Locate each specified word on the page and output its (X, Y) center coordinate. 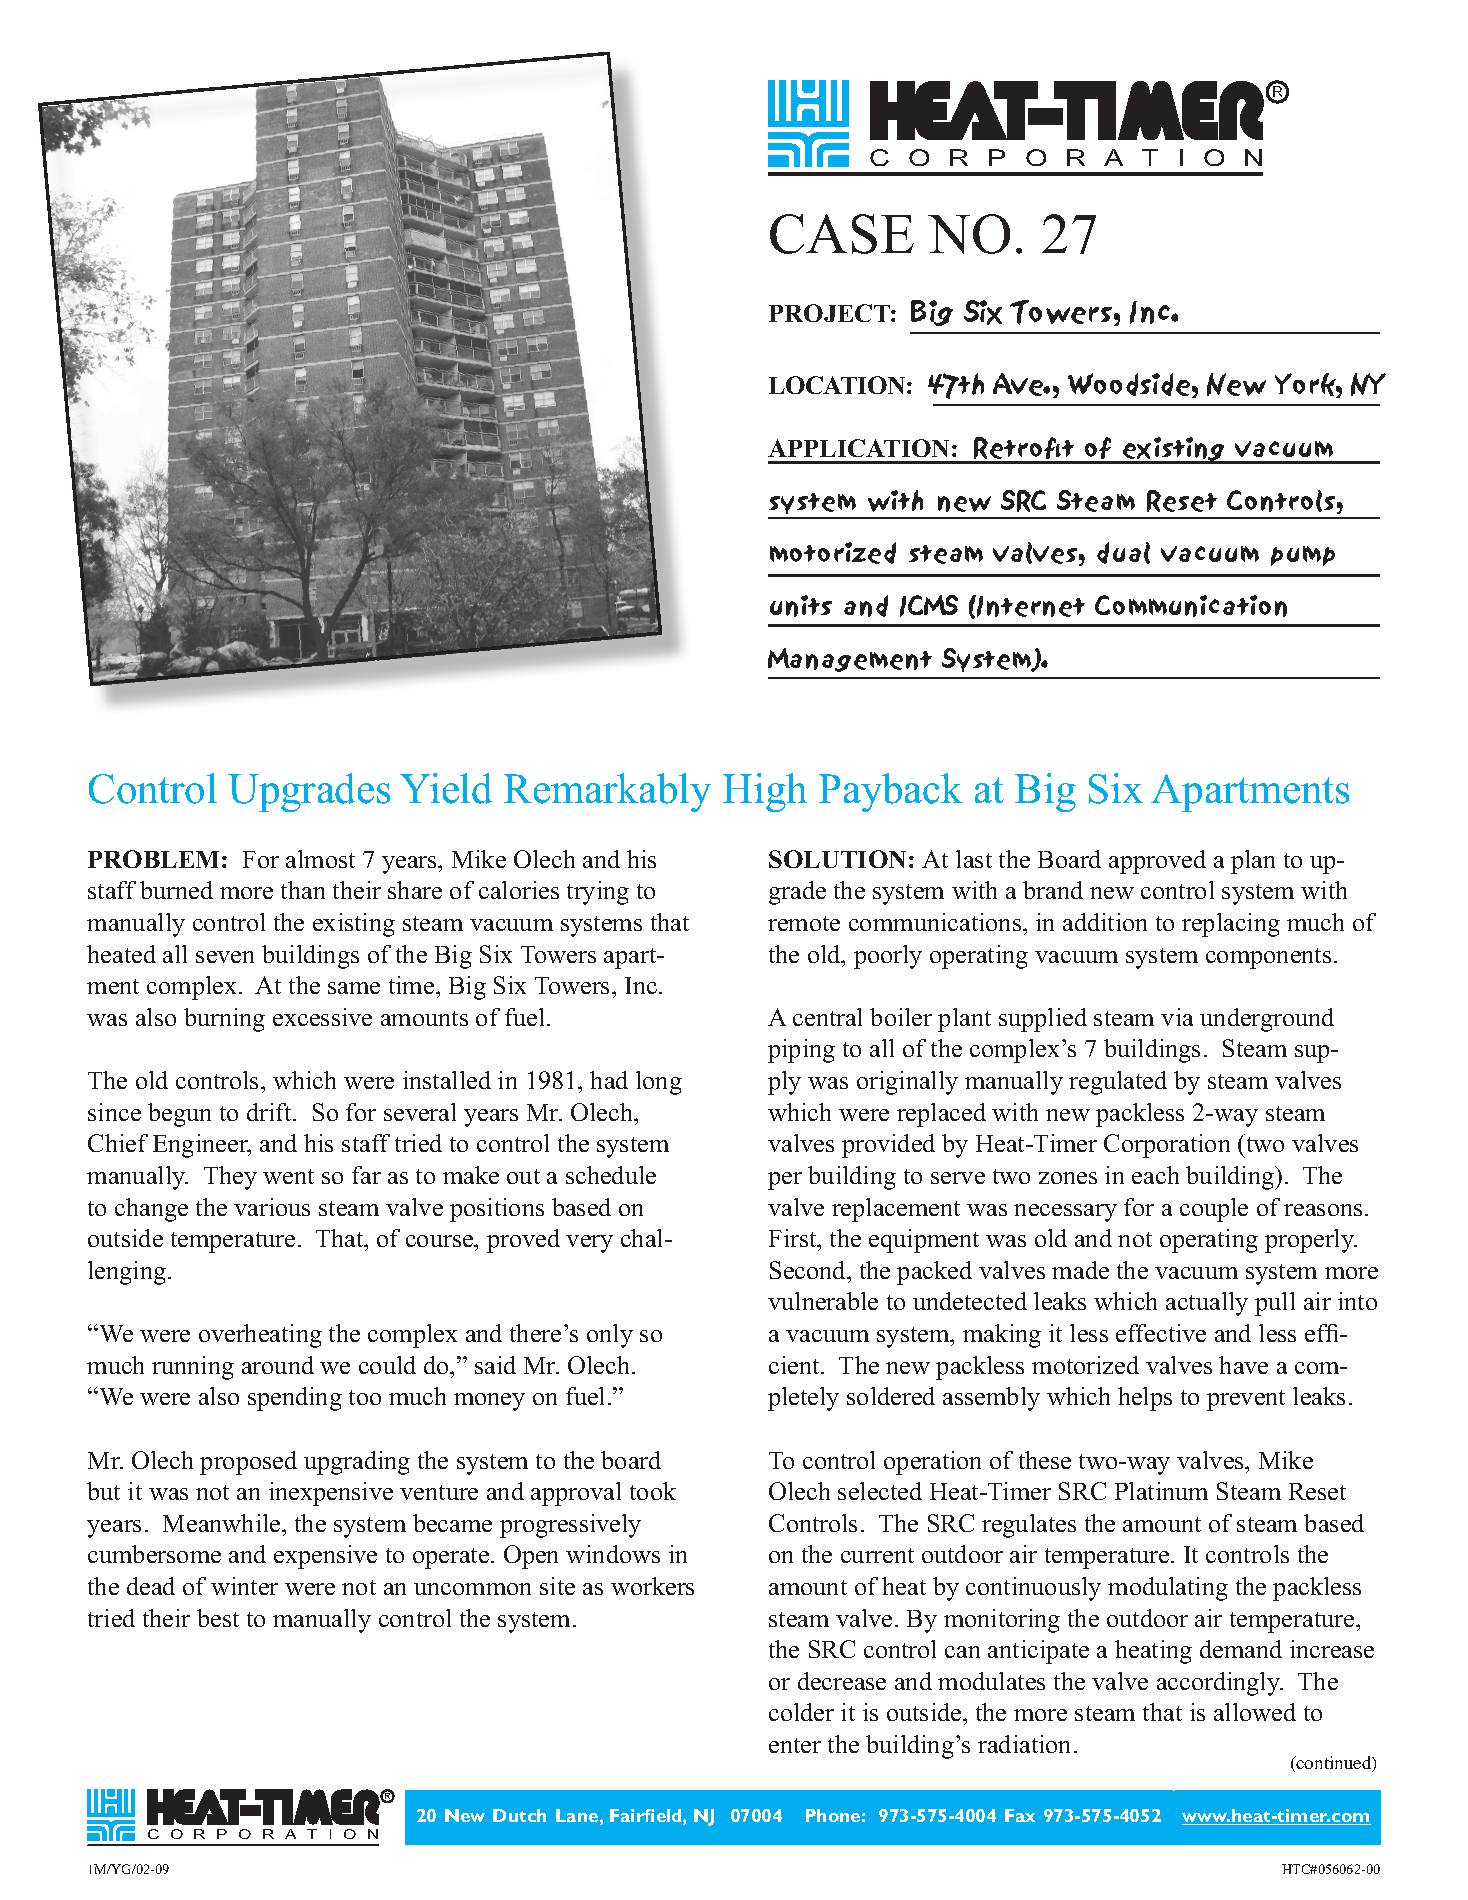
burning (224, 1020)
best (218, 1618)
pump (1303, 556)
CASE (842, 234)
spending (295, 1399)
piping (801, 1051)
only (610, 1336)
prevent (1246, 1400)
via (1177, 1017)
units (801, 606)
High (765, 792)
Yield (446, 788)
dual (1123, 553)
